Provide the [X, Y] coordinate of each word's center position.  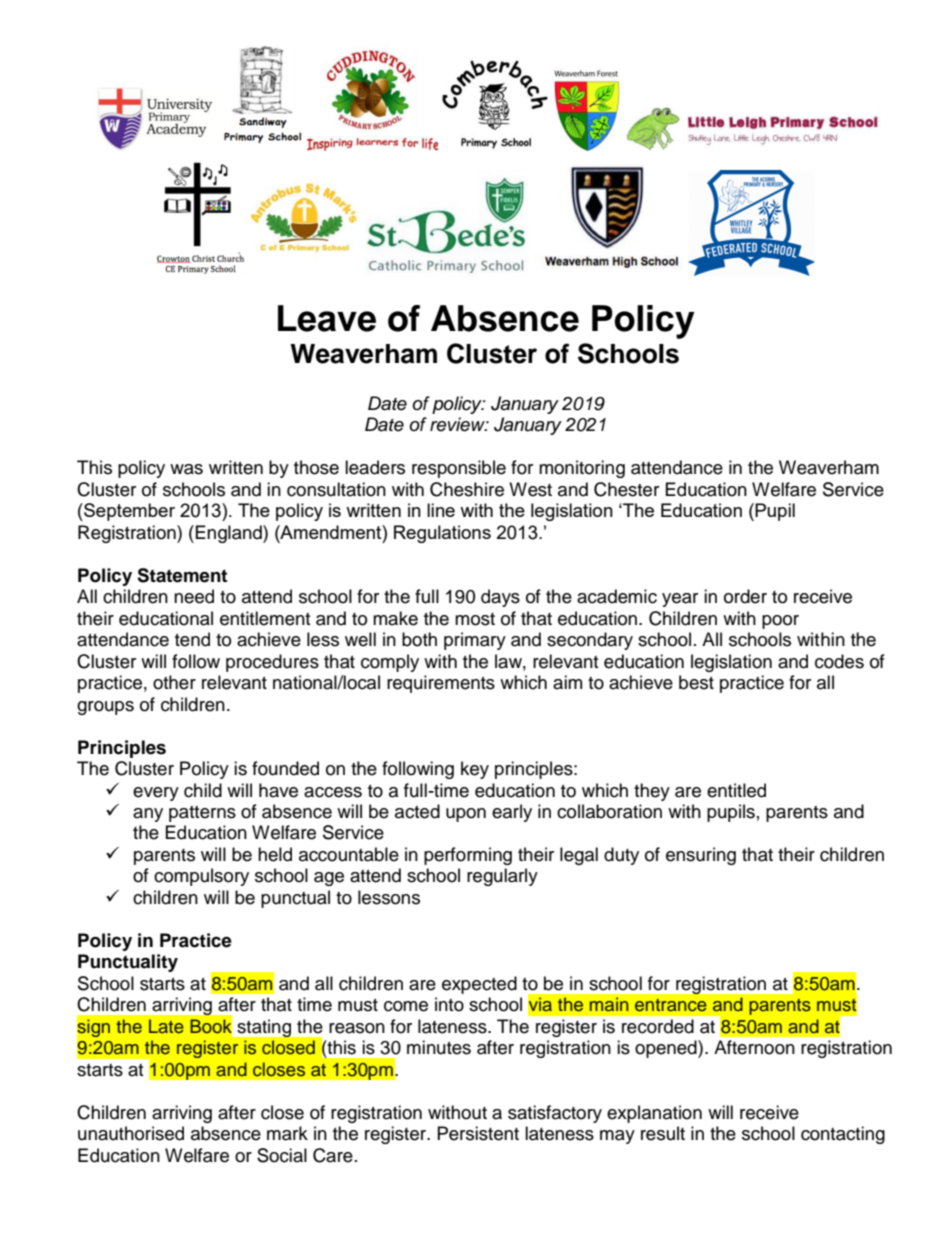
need [194, 596]
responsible [459, 469]
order [745, 596]
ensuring [701, 856]
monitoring [582, 469]
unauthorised [131, 1133]
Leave [327, 318]
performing [468, 856]
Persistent [478, 1133]
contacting [843, 1135]
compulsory [201, 877]
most [475, 619]
